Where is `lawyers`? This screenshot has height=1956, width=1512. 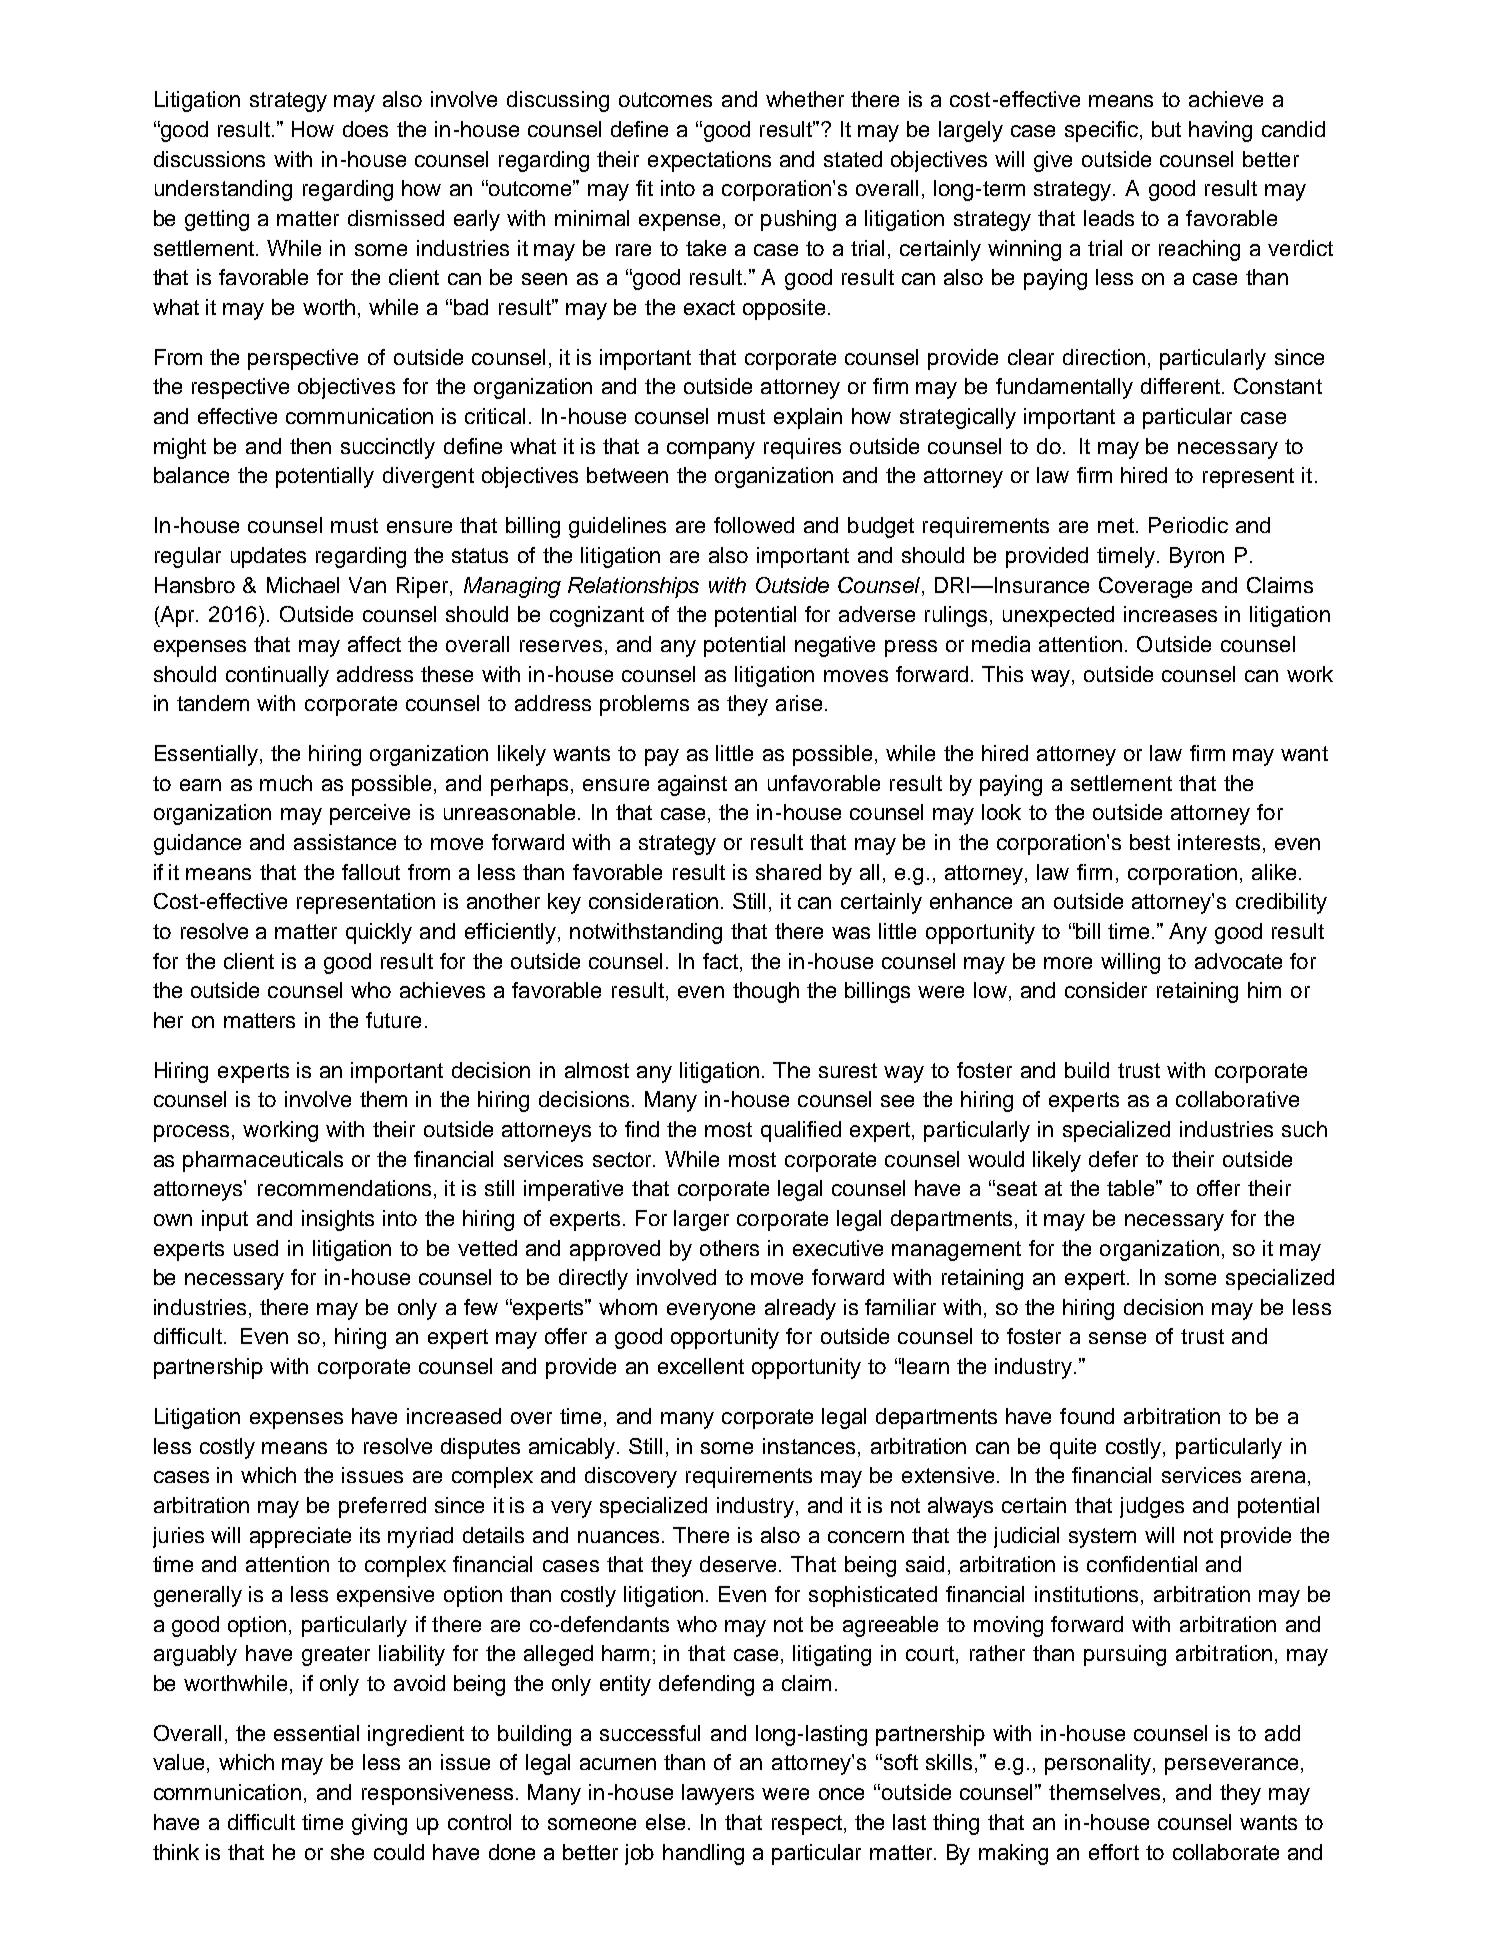 lawyers is located at coordinates (718, 1794).
